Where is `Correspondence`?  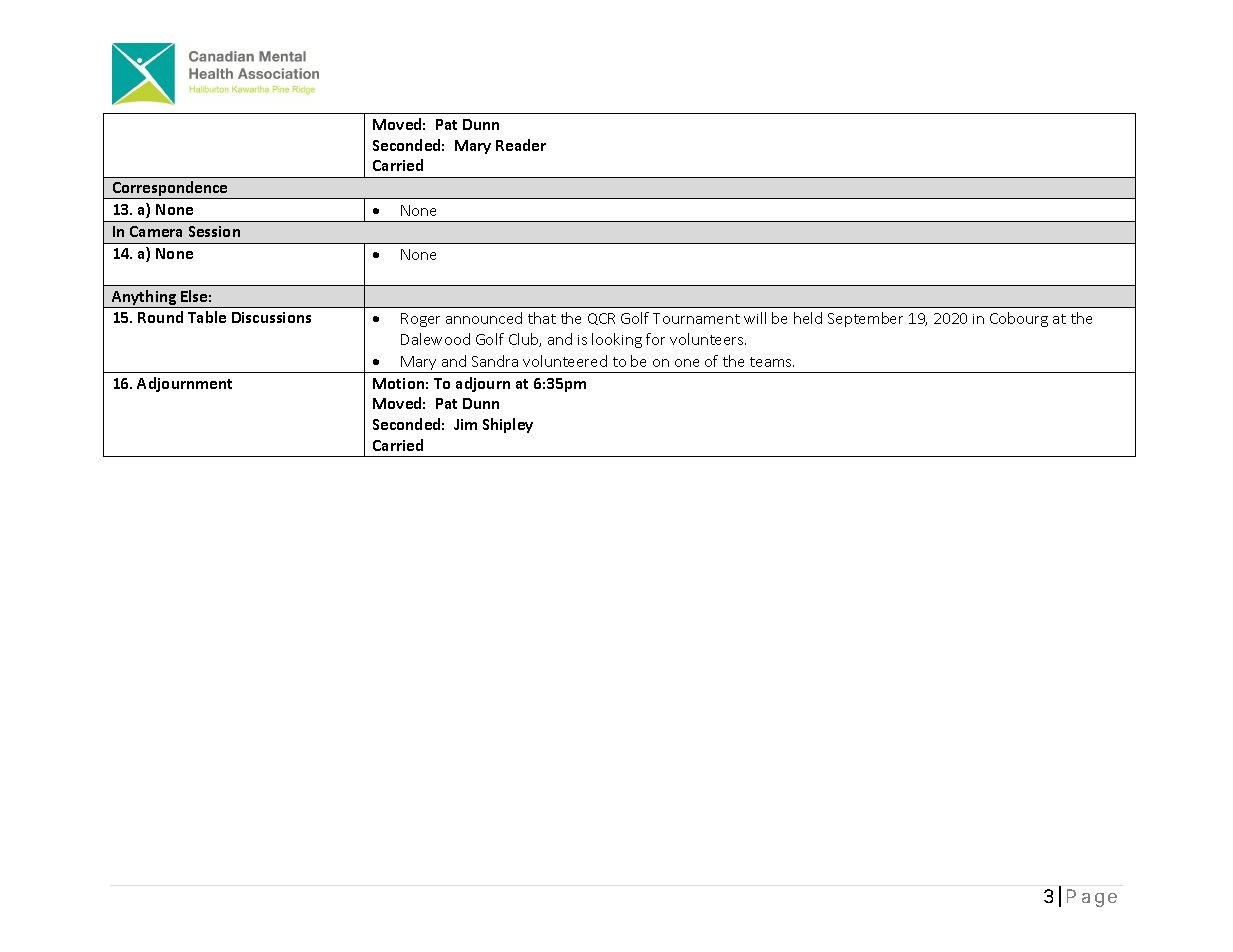 Correspondence is located at coordinates (170, 190).
